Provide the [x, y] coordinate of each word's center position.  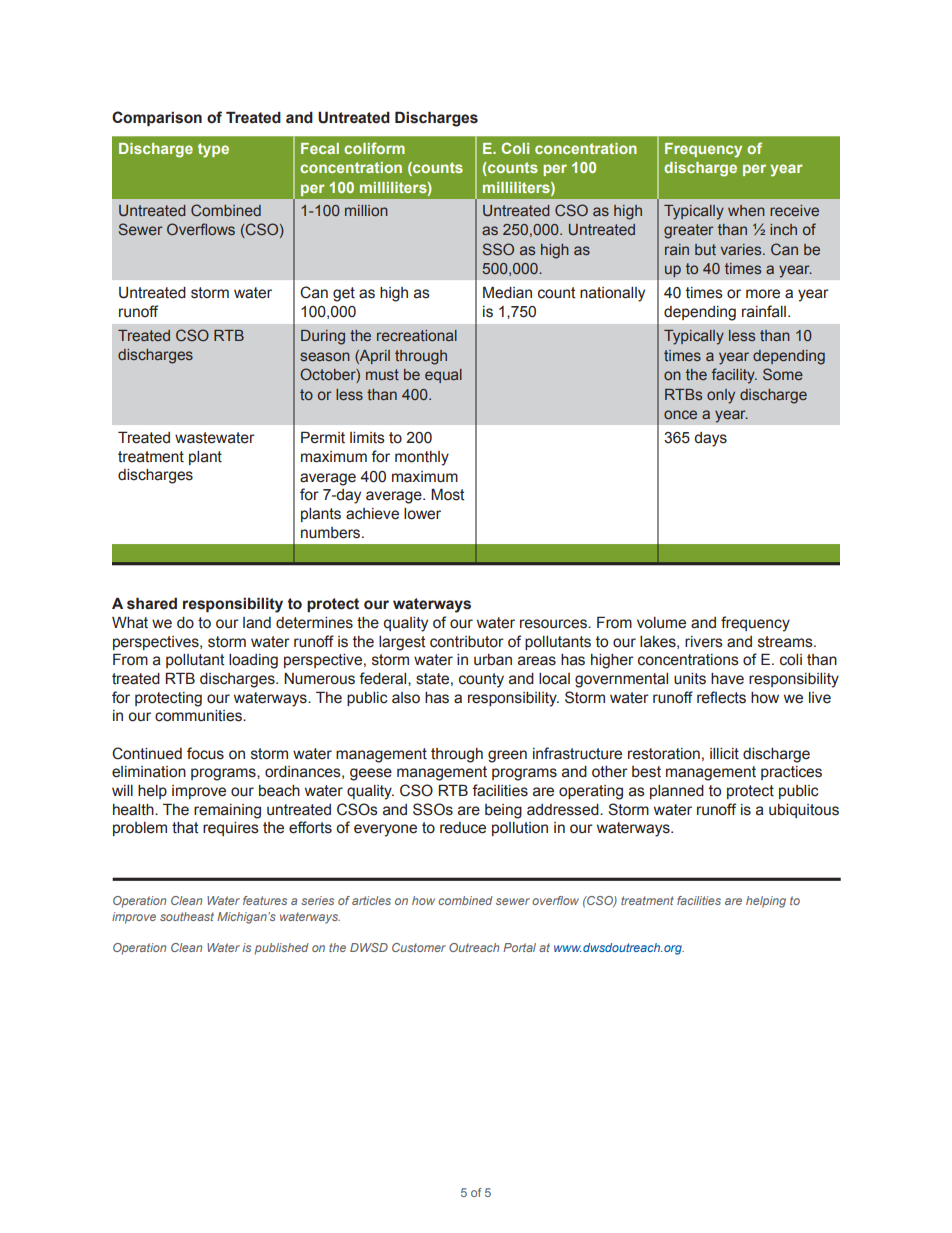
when [746, 210]
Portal [519, 947]
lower [422, 514]
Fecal [320, 148]
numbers [332, 533]
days [710, 439]
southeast [187, 916]
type [213, 150]
